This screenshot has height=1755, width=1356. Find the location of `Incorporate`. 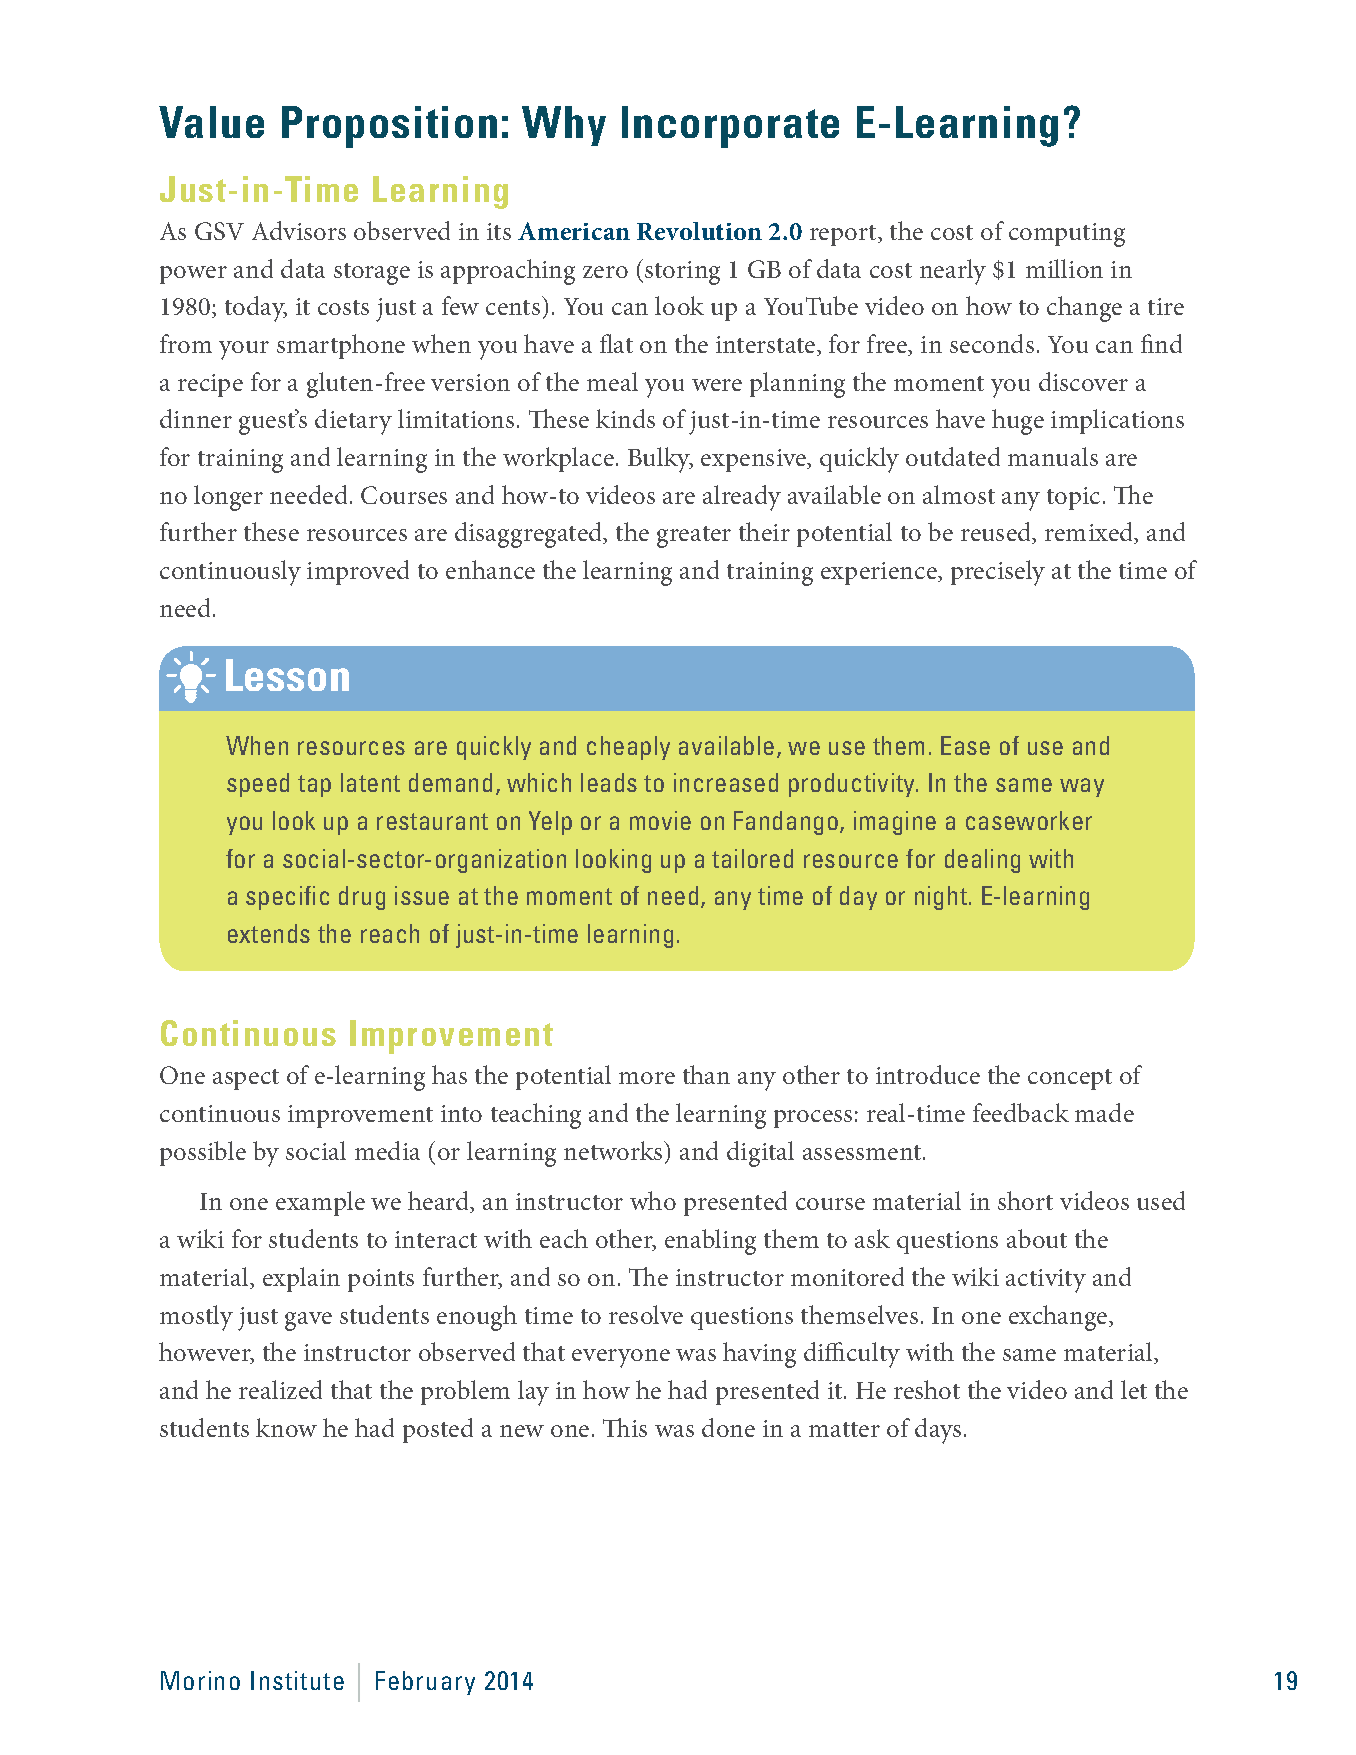

Incorporate is located at coordinates (730, 127).
